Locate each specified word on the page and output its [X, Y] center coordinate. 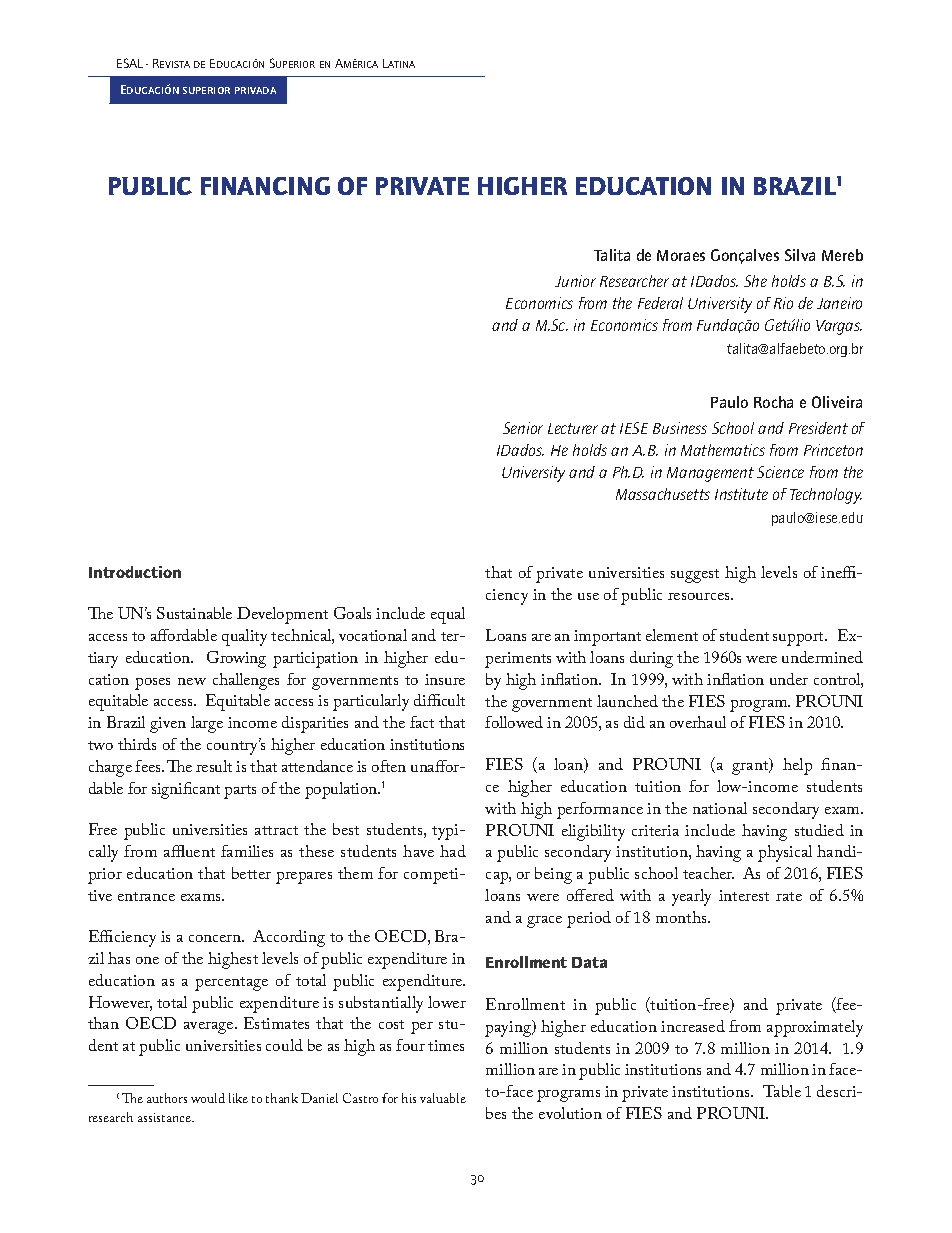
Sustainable [194, 613]
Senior [523, 428]
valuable [443, 1098]
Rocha [773, 402]
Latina [399, 63]
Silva [800, 255]
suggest [695, 576]
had [453, 851]
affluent [189, 851]
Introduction [135, 572]
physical [785, 853]
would [208, 1098]
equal [448, 615]
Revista [171, 63]
